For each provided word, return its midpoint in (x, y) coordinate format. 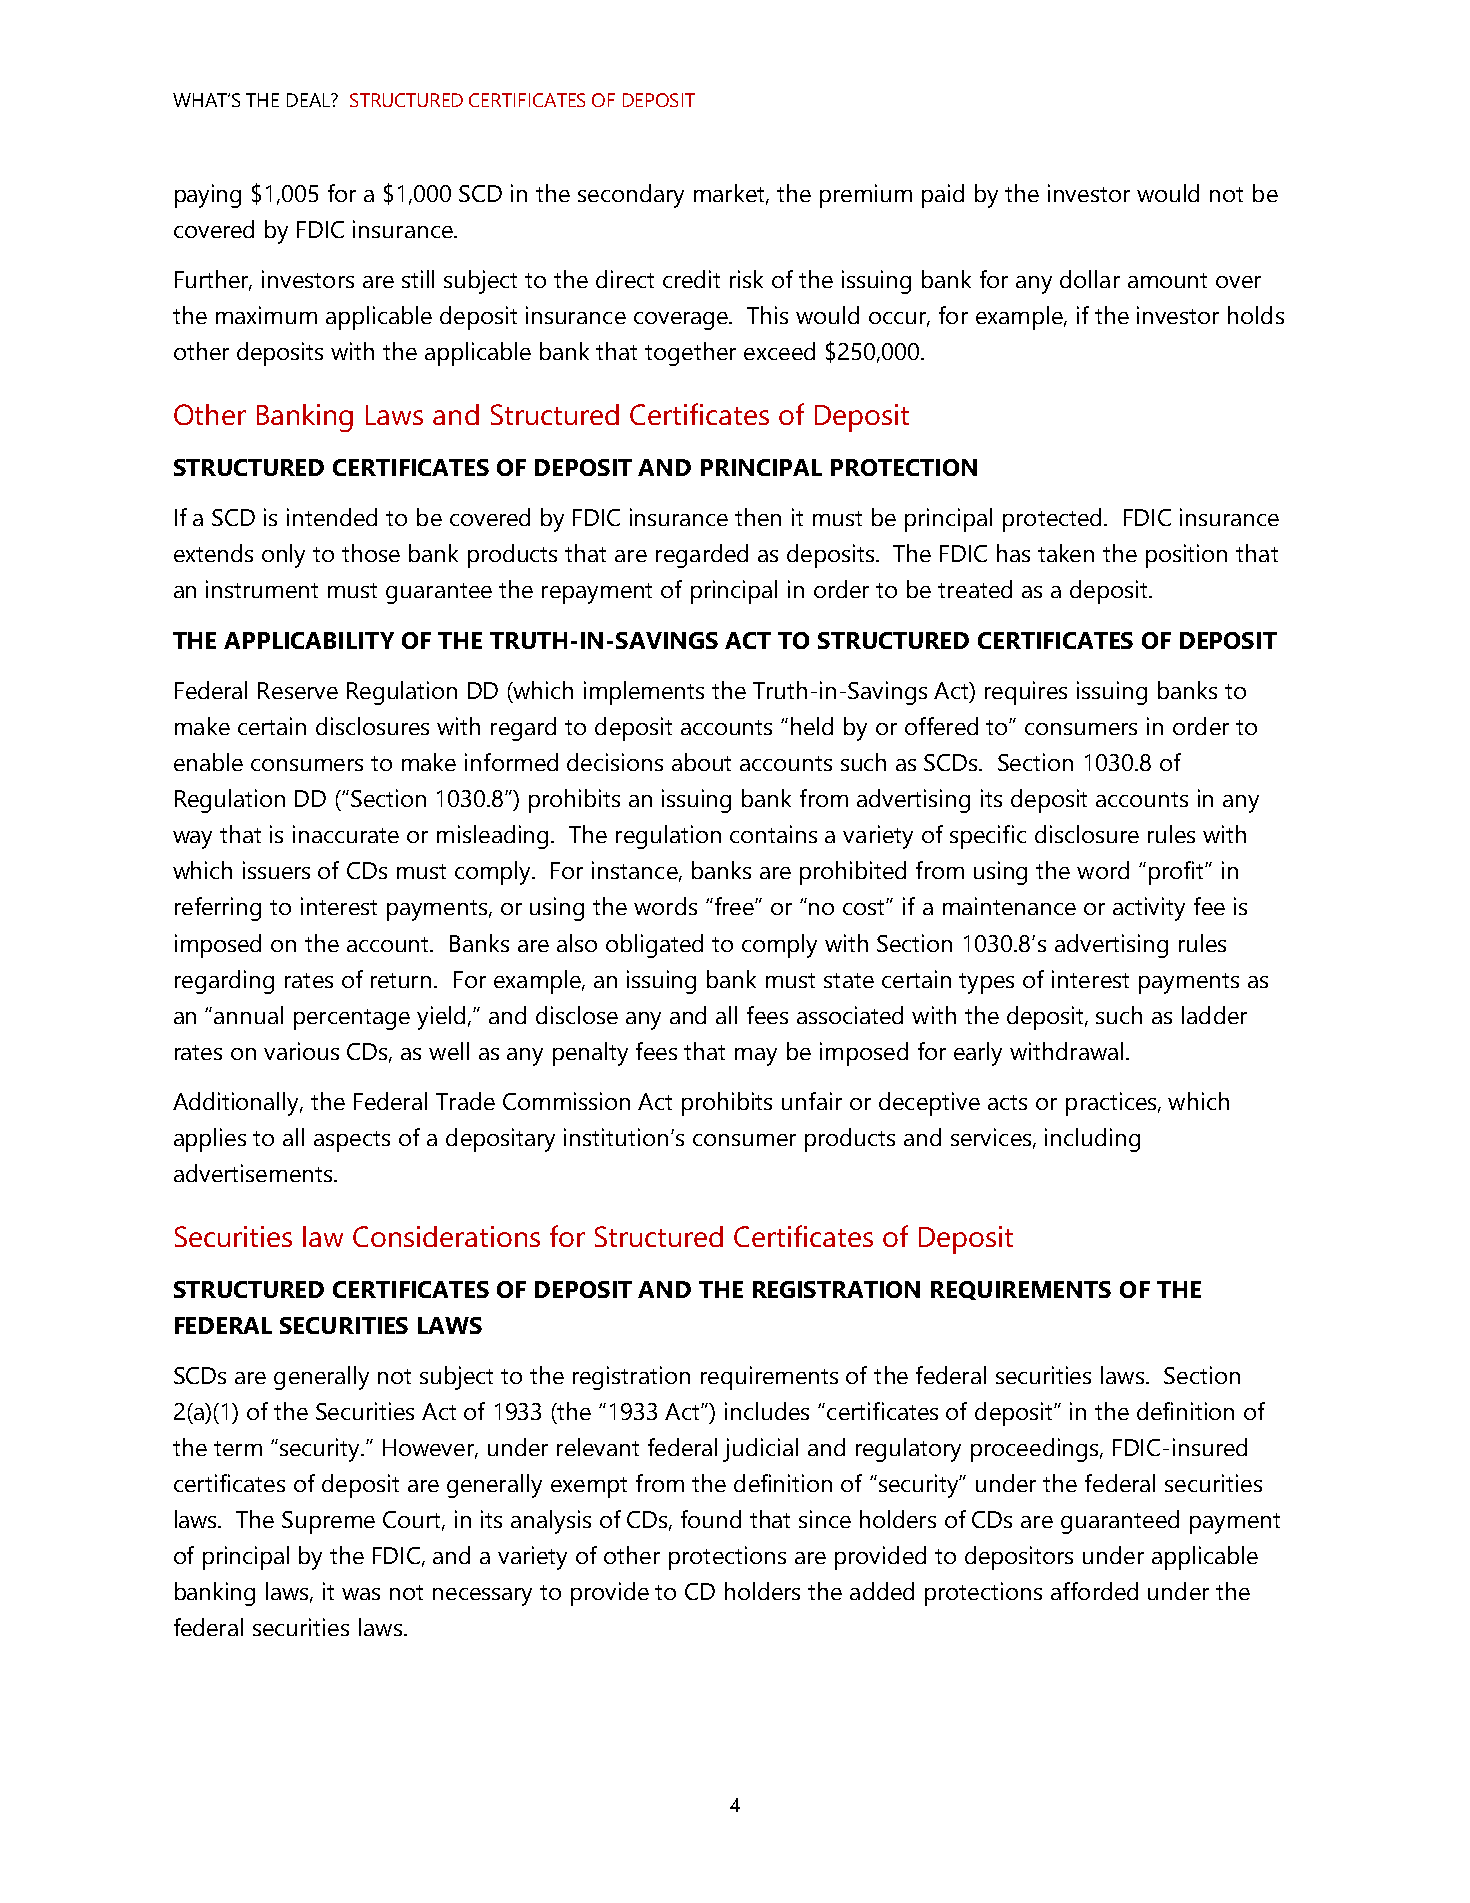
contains (773, 834)
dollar (1090, 279)
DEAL (310, 100)
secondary (631, 196)
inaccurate (346, 834)
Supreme (328, 1522)
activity (1149, 909)
